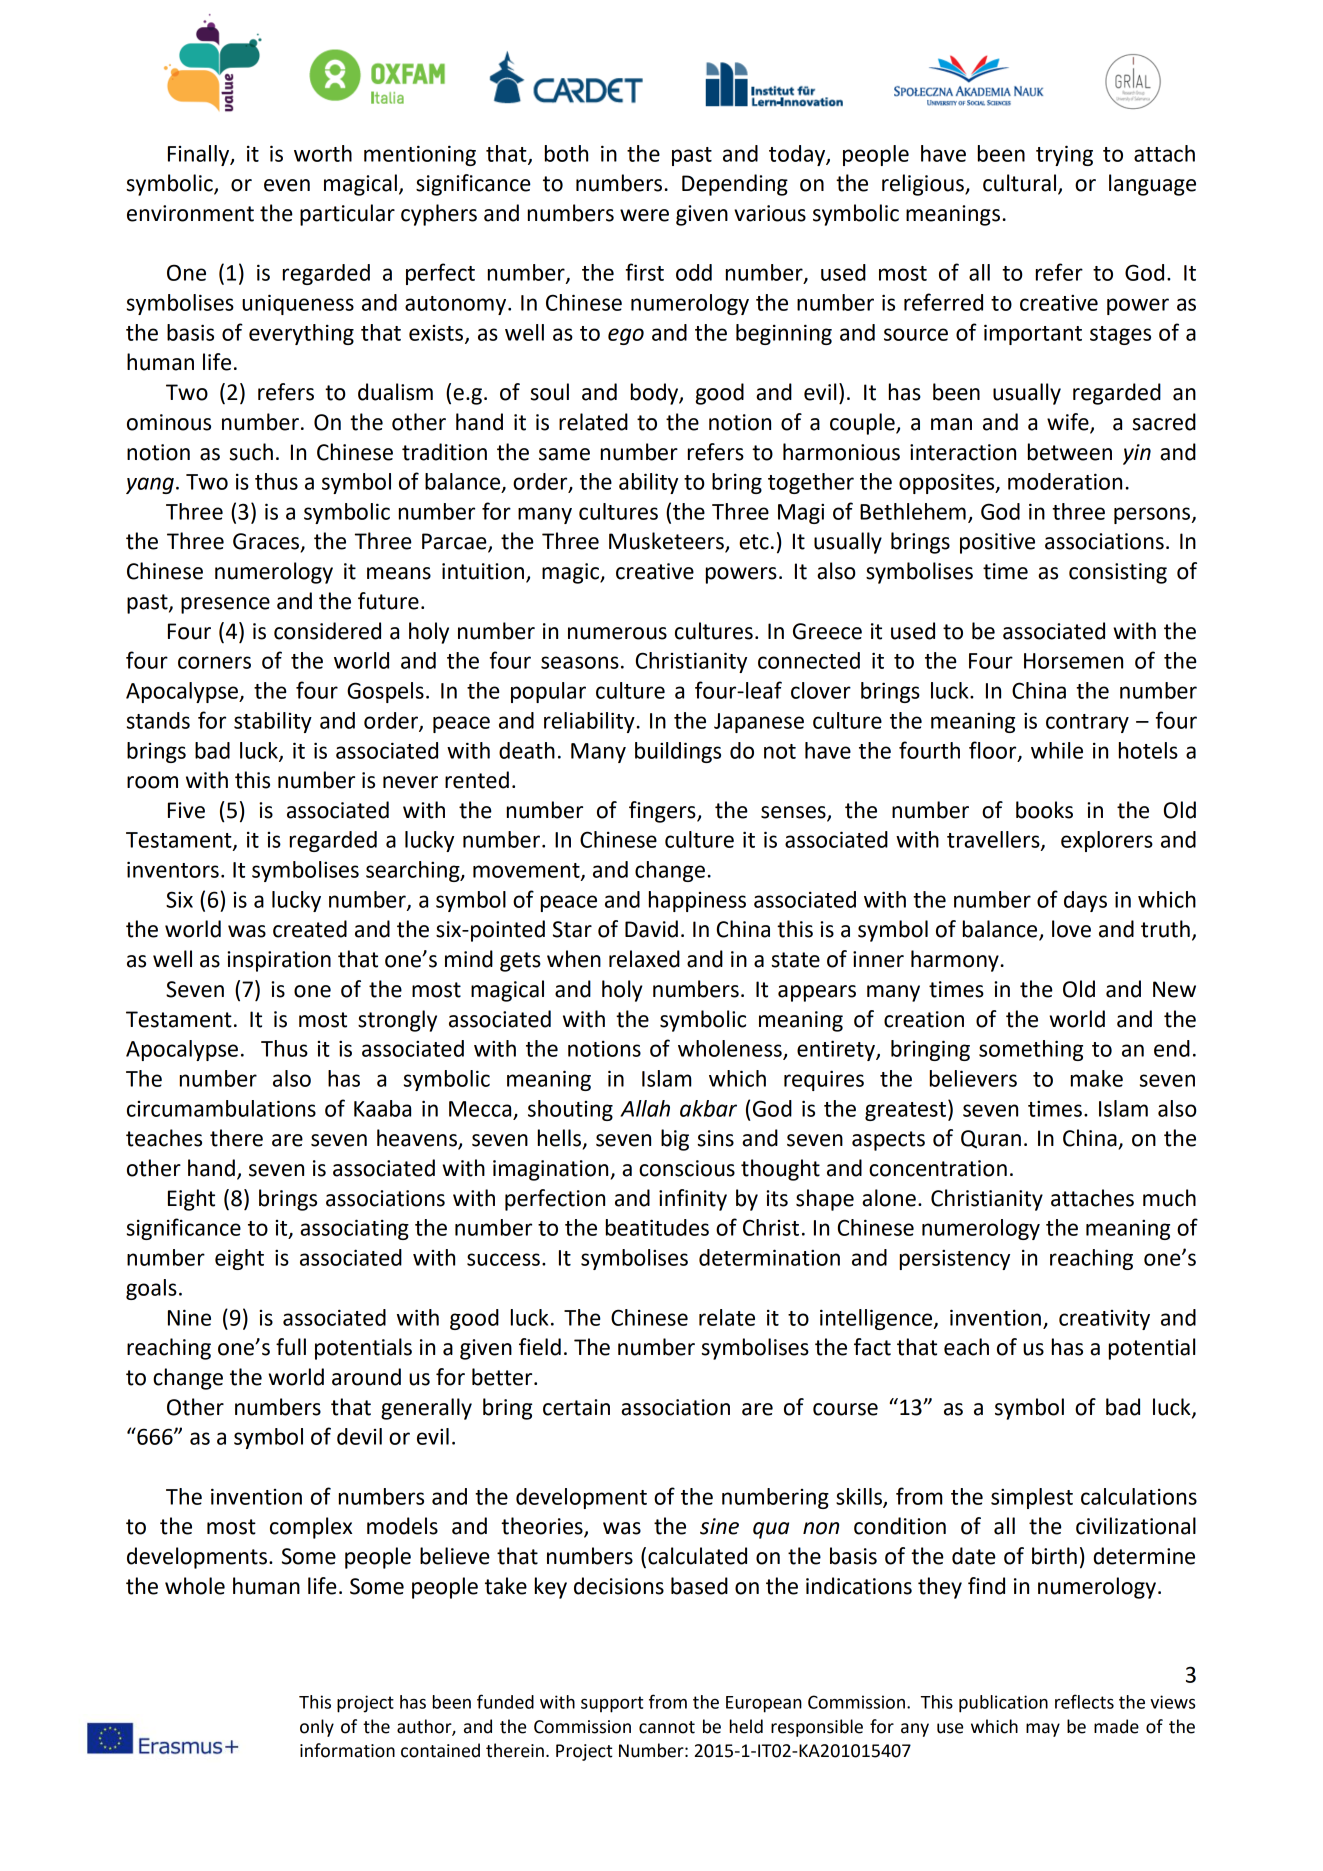 The width and height of the screenshot is (1323, 1871). What do you see at coordinates (1085, 901) in the screenshot?
I see `days` at bounding box center [1085, 901].
